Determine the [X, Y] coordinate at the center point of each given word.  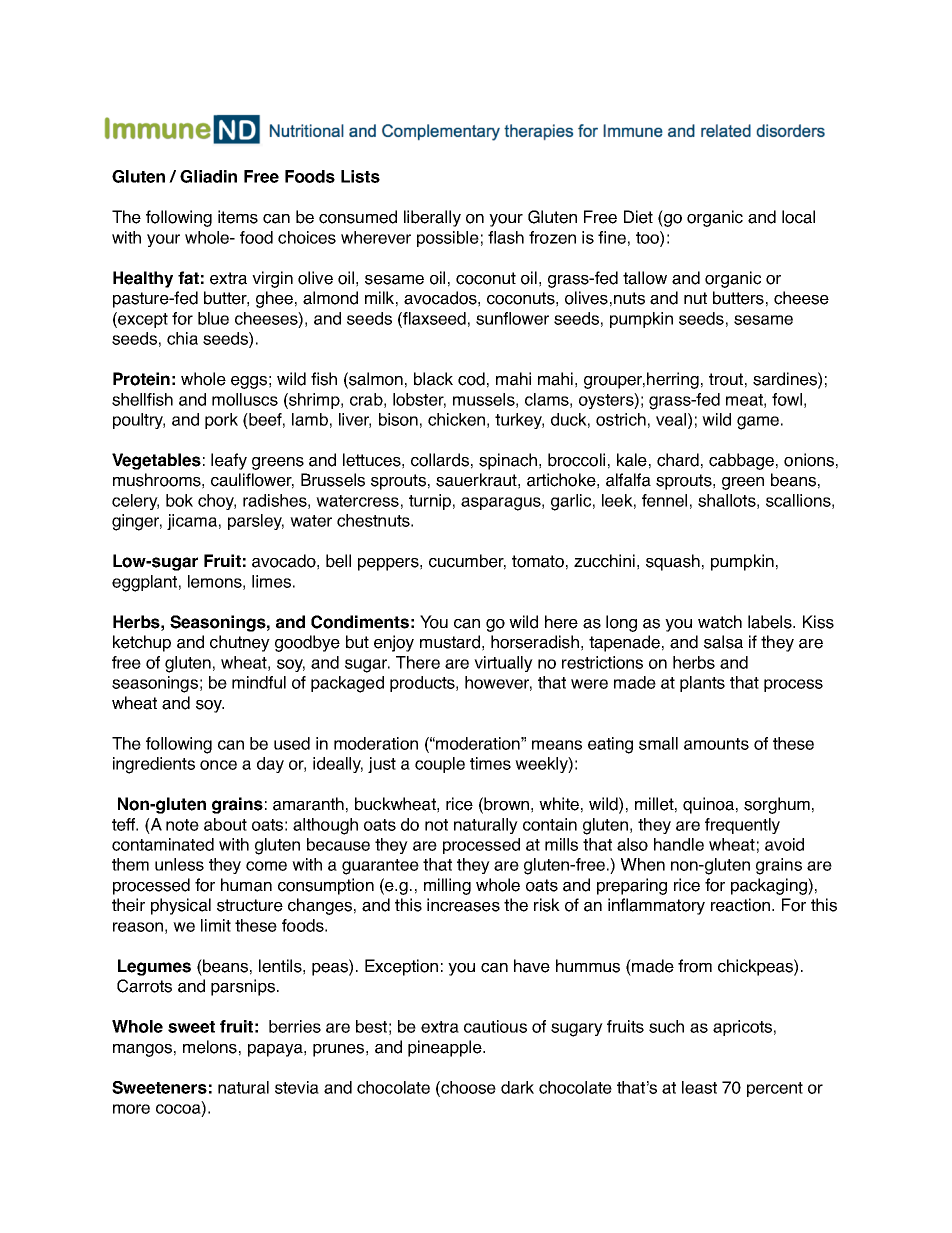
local [798, 217]
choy [217, 502]
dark [517, 1087]
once [218, 765]
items [238, 217]
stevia [297, 1087]
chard [678, 460]
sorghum [777, 805]
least [699, 1087]
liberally [432, 218]
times [490, 763]
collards [440, 460]
